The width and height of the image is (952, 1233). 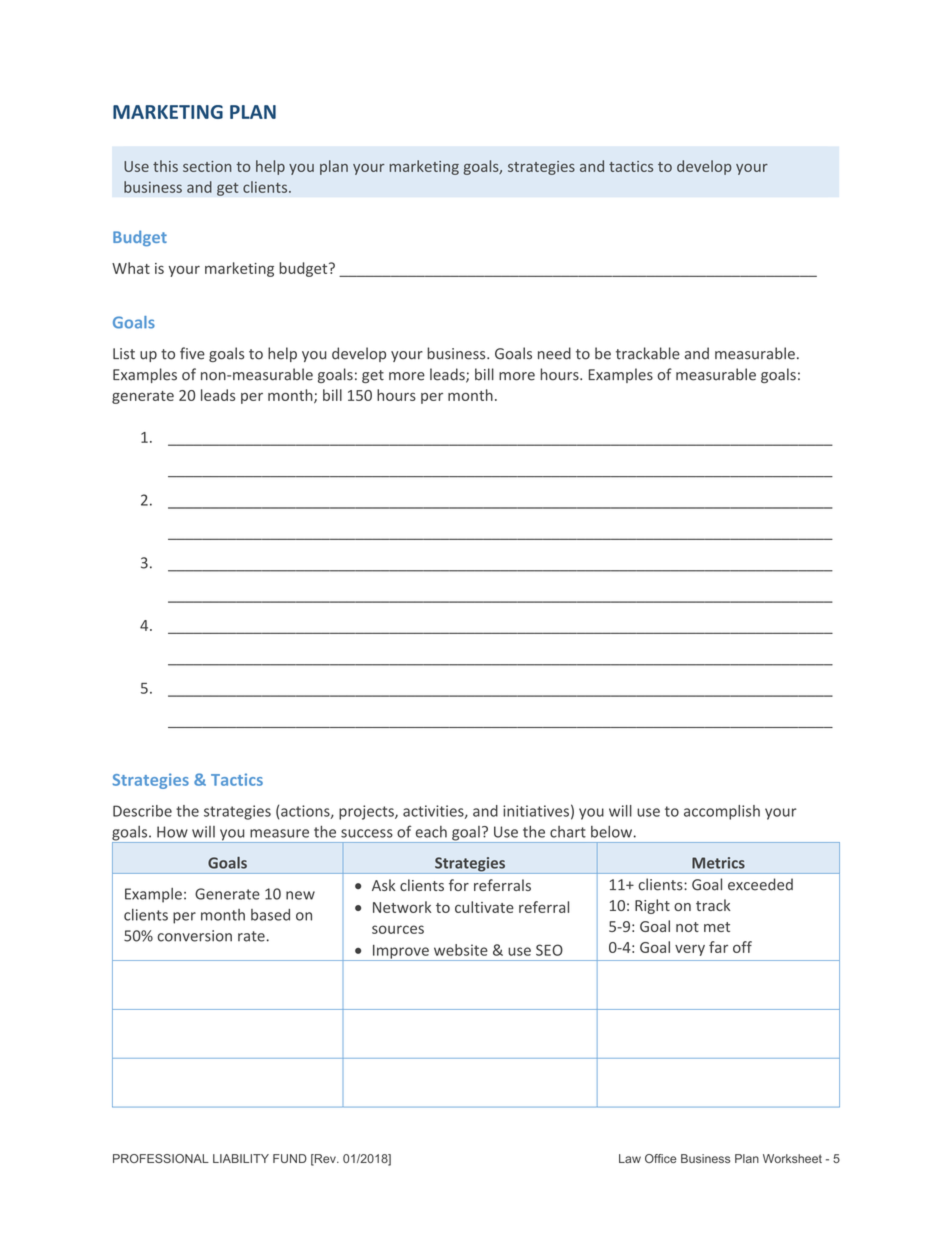 What do you see at coordinates (661, 1158) in the image?
I see `Office` at bounding box center [661, 1158].
